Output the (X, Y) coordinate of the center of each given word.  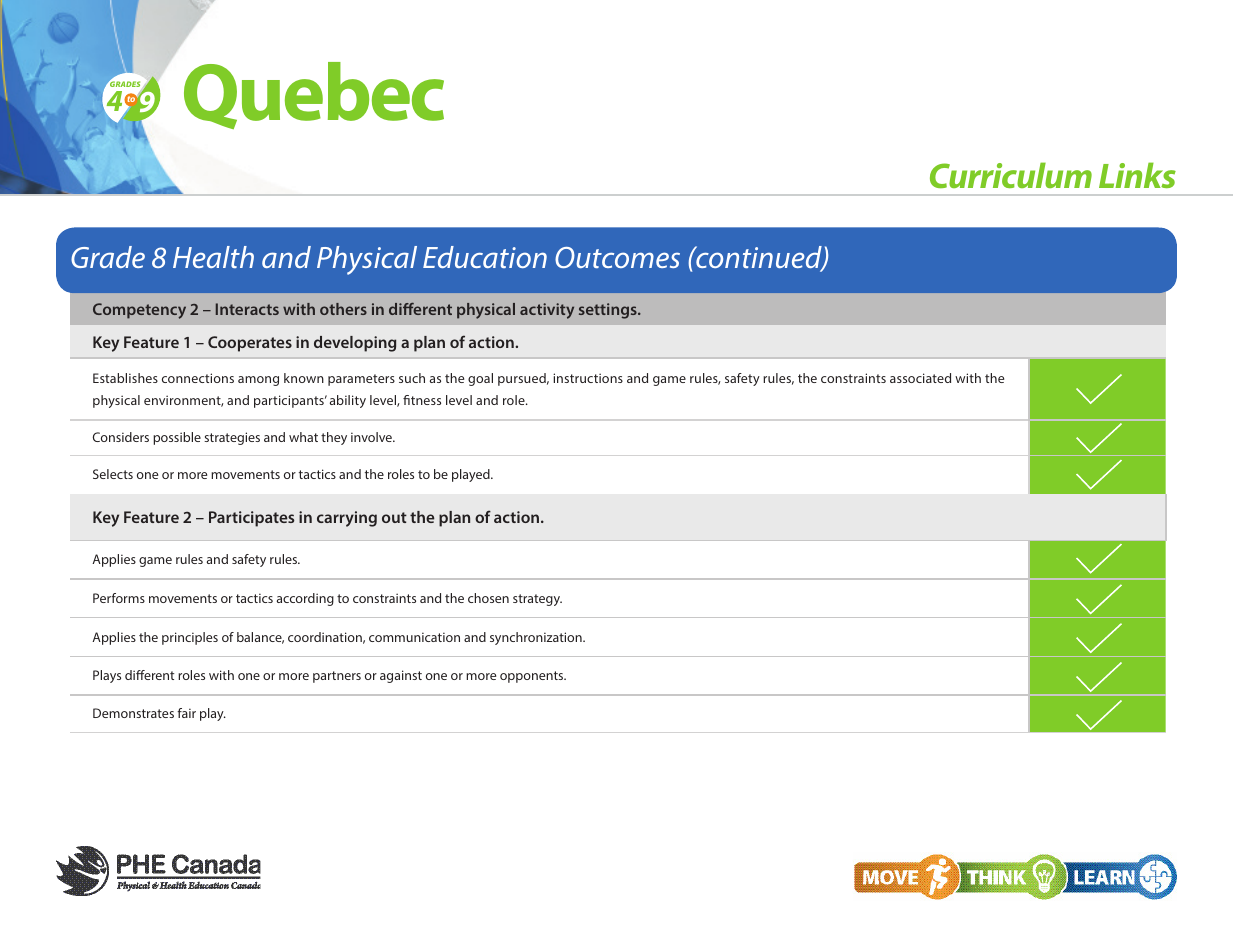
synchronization (537, 638)
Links (1137, 175)
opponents (533, 677)
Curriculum (1011, 175)
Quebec (314, 95)
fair (186, 713)
